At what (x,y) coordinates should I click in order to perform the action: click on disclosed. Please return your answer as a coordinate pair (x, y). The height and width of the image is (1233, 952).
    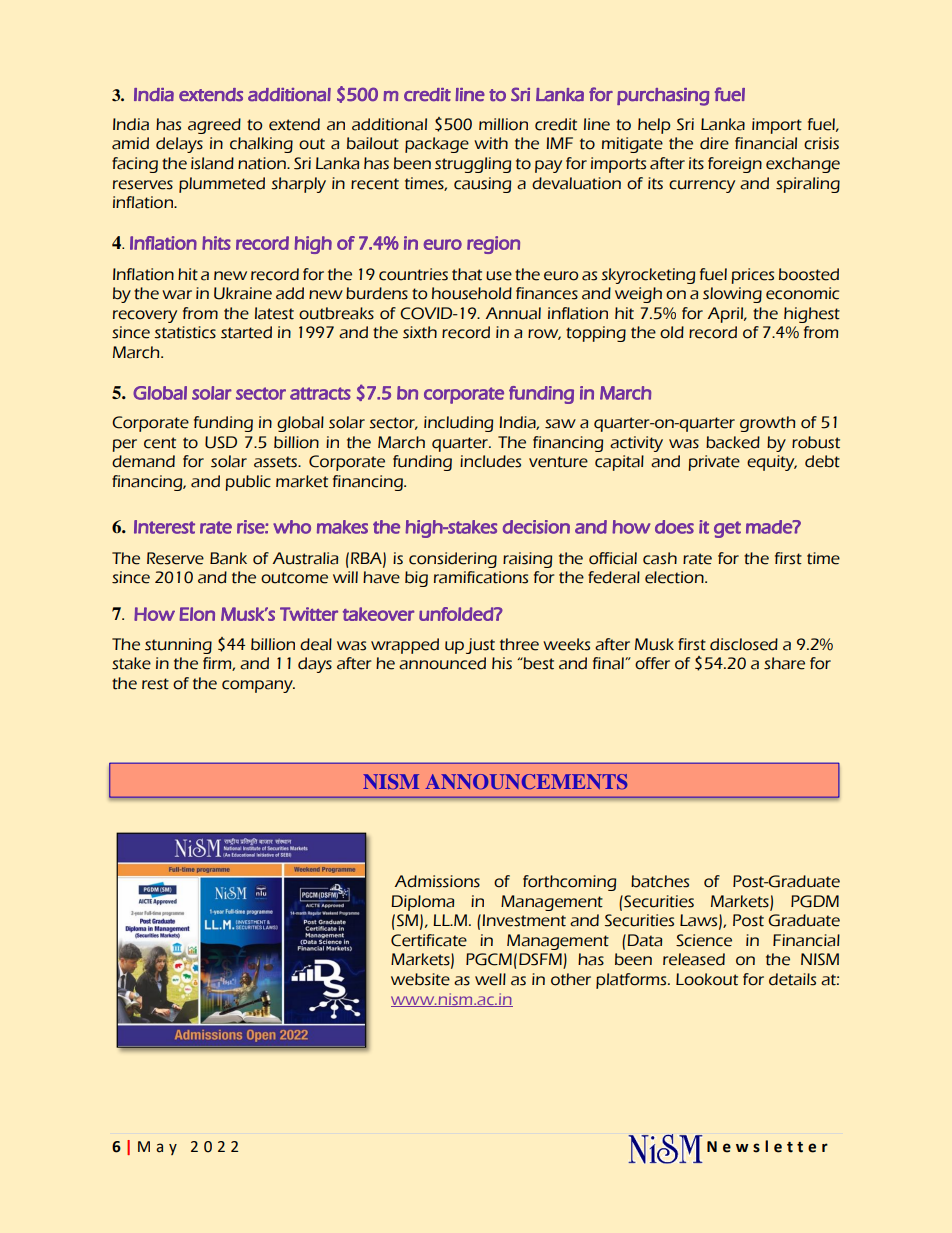
    Looking at the image, I should click on (744, 644).
